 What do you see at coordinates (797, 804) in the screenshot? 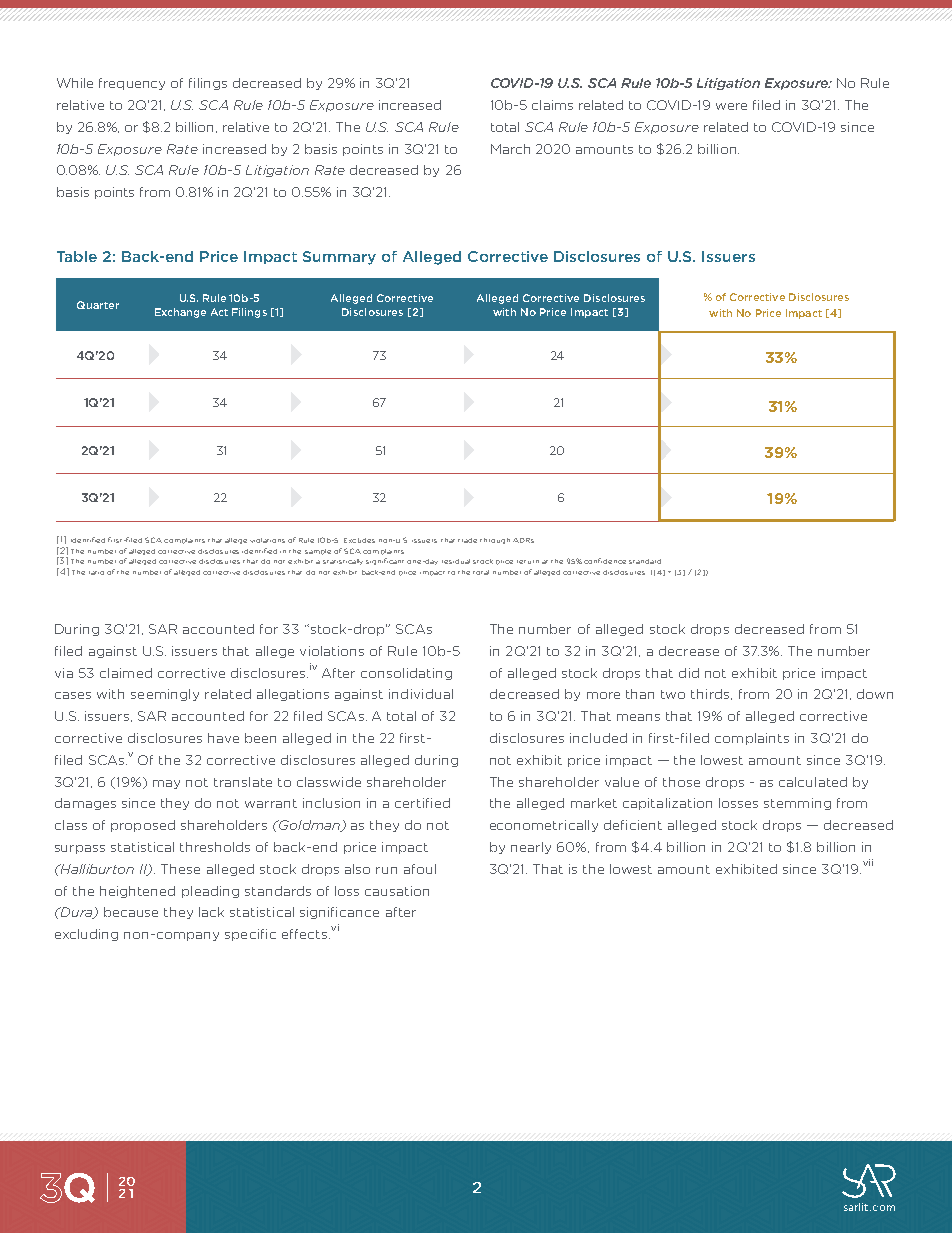
I see `stemming` at bounding box center [797, 804].
